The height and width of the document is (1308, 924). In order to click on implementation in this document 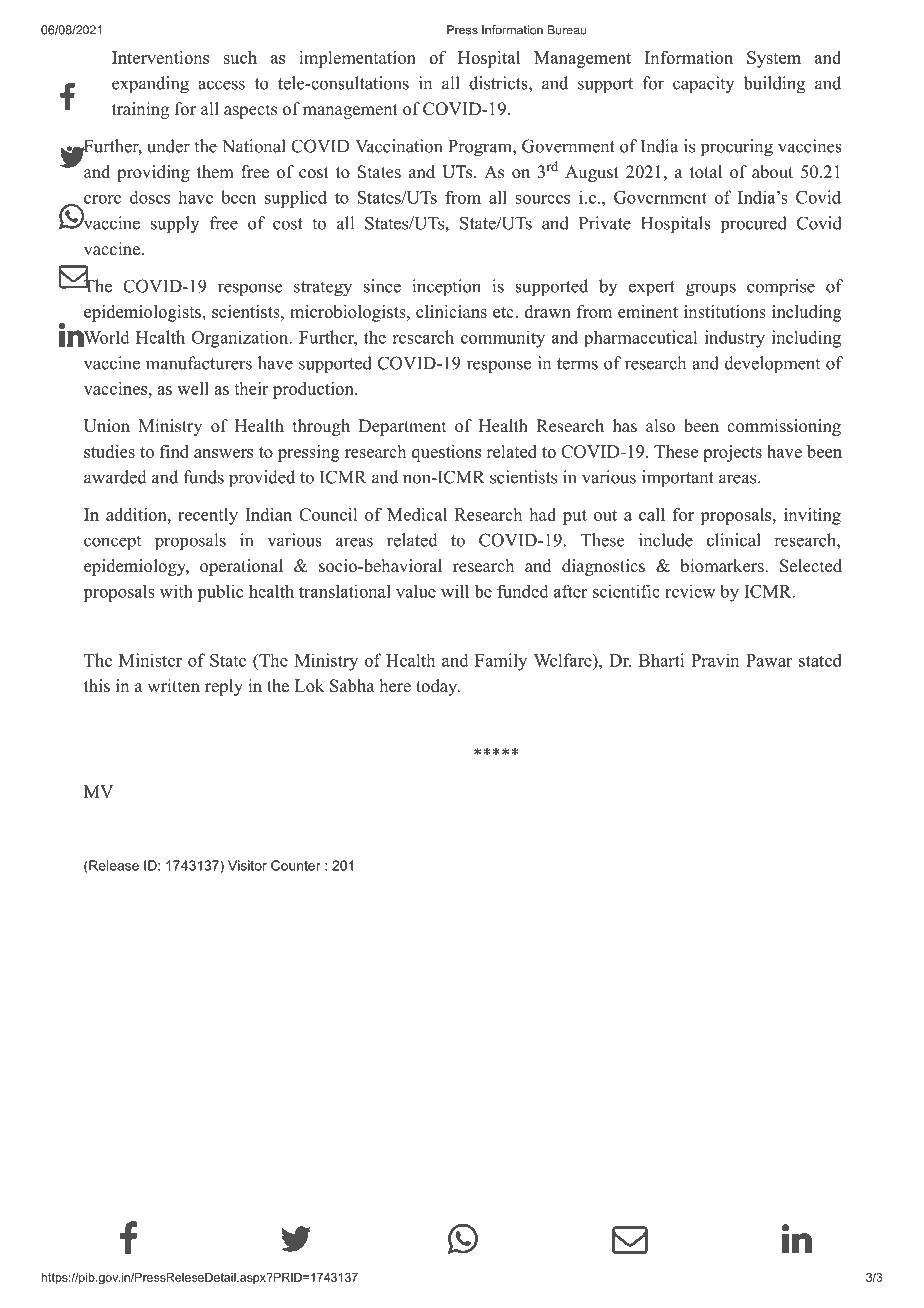, I will do `click(357, 59)`.
